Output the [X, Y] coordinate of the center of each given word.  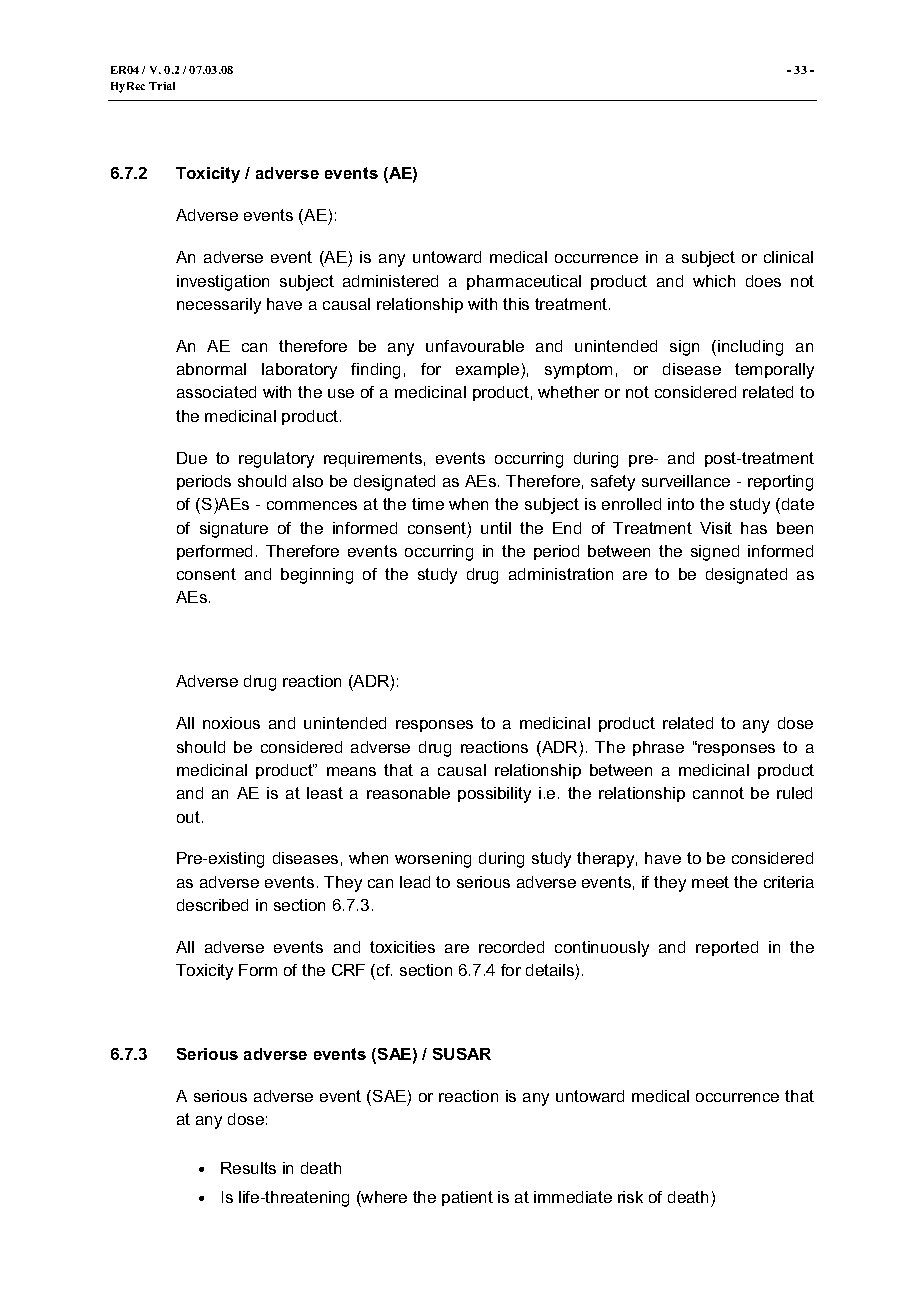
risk [630, 1197]
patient [467, 1198]
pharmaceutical [524, 282]
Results [248, 1168]
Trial [162, 86]
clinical [788, 257]
